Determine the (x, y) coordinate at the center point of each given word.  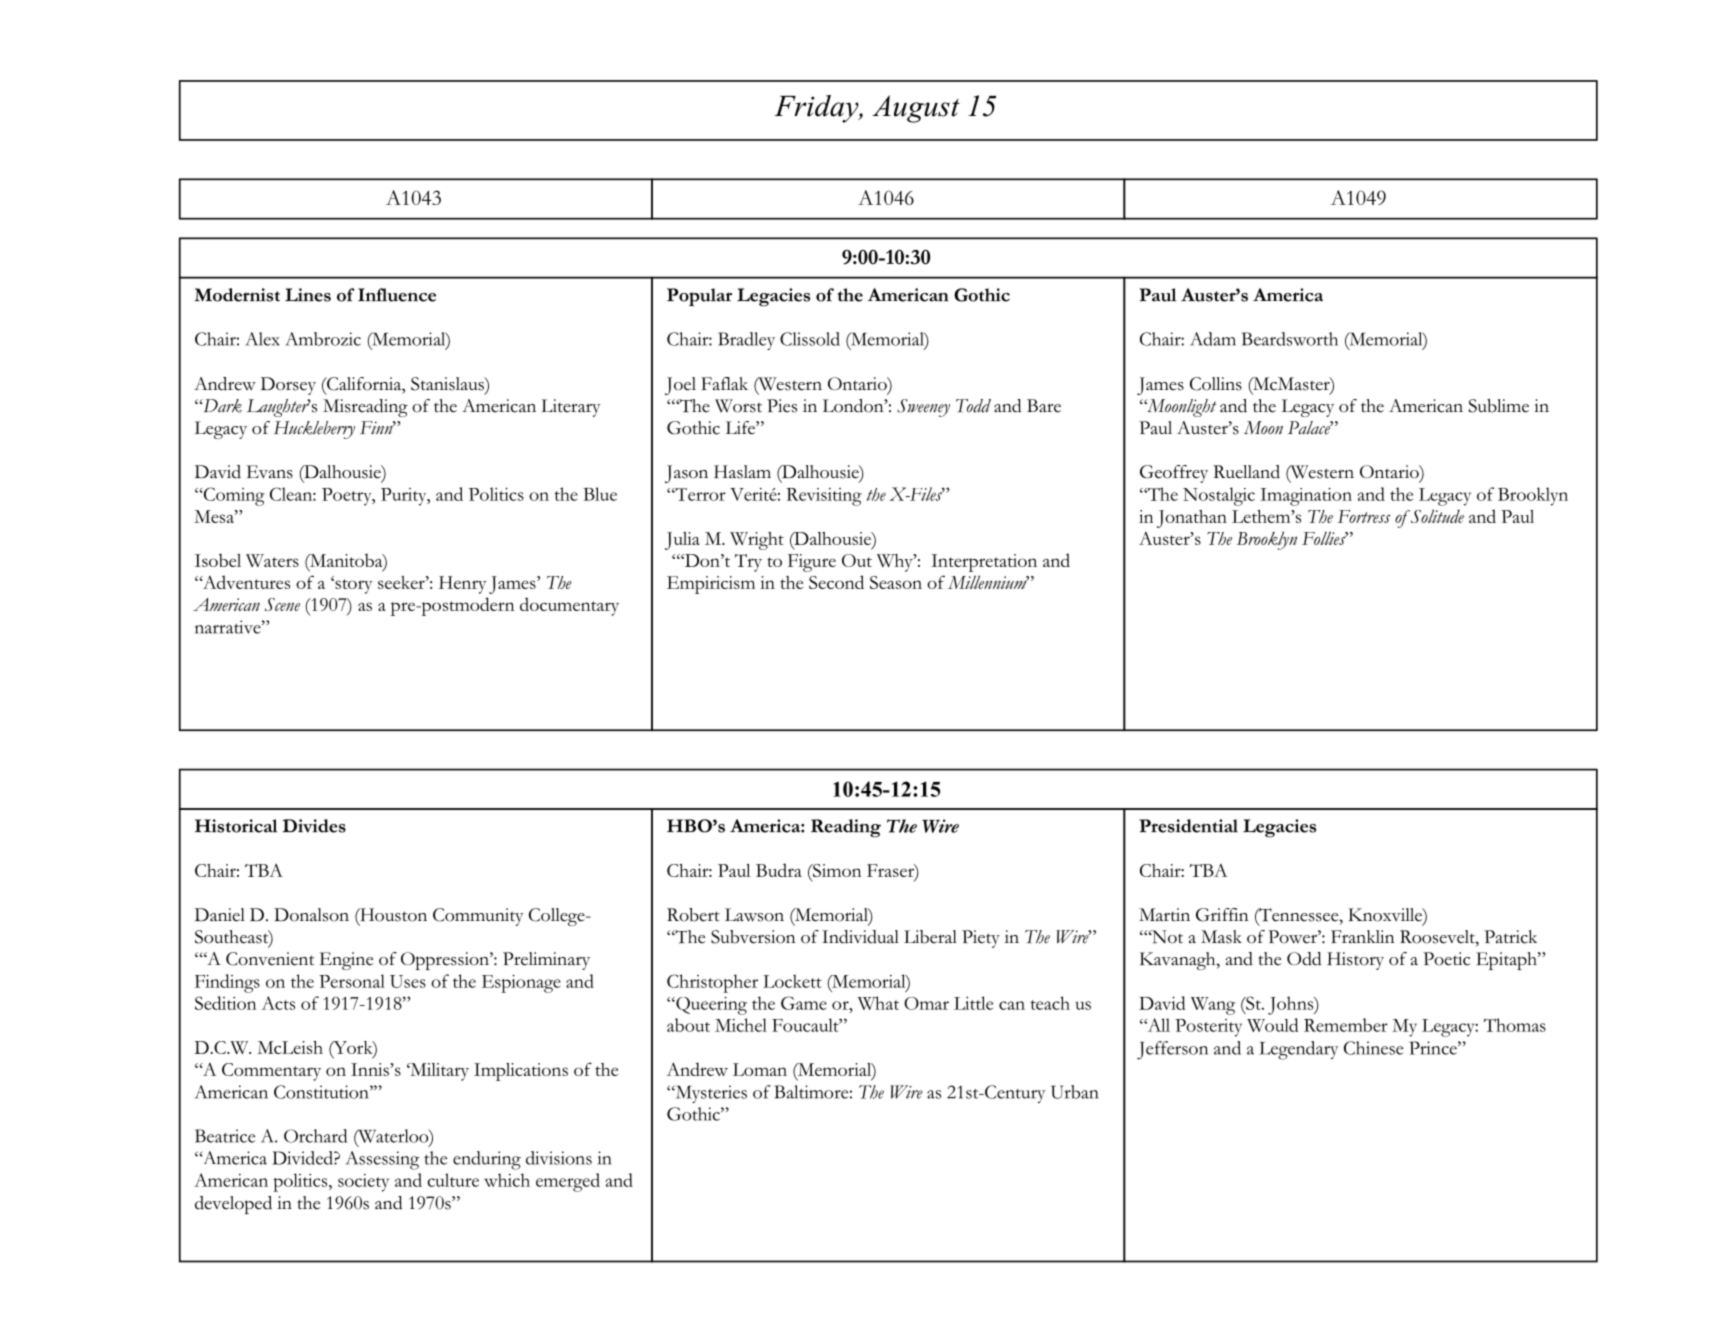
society (363, 1183)
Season (896, 582)
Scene (282, 604)
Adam (1213, 339)
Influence (397, 295)
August (916, 109)
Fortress (1364, 516)
